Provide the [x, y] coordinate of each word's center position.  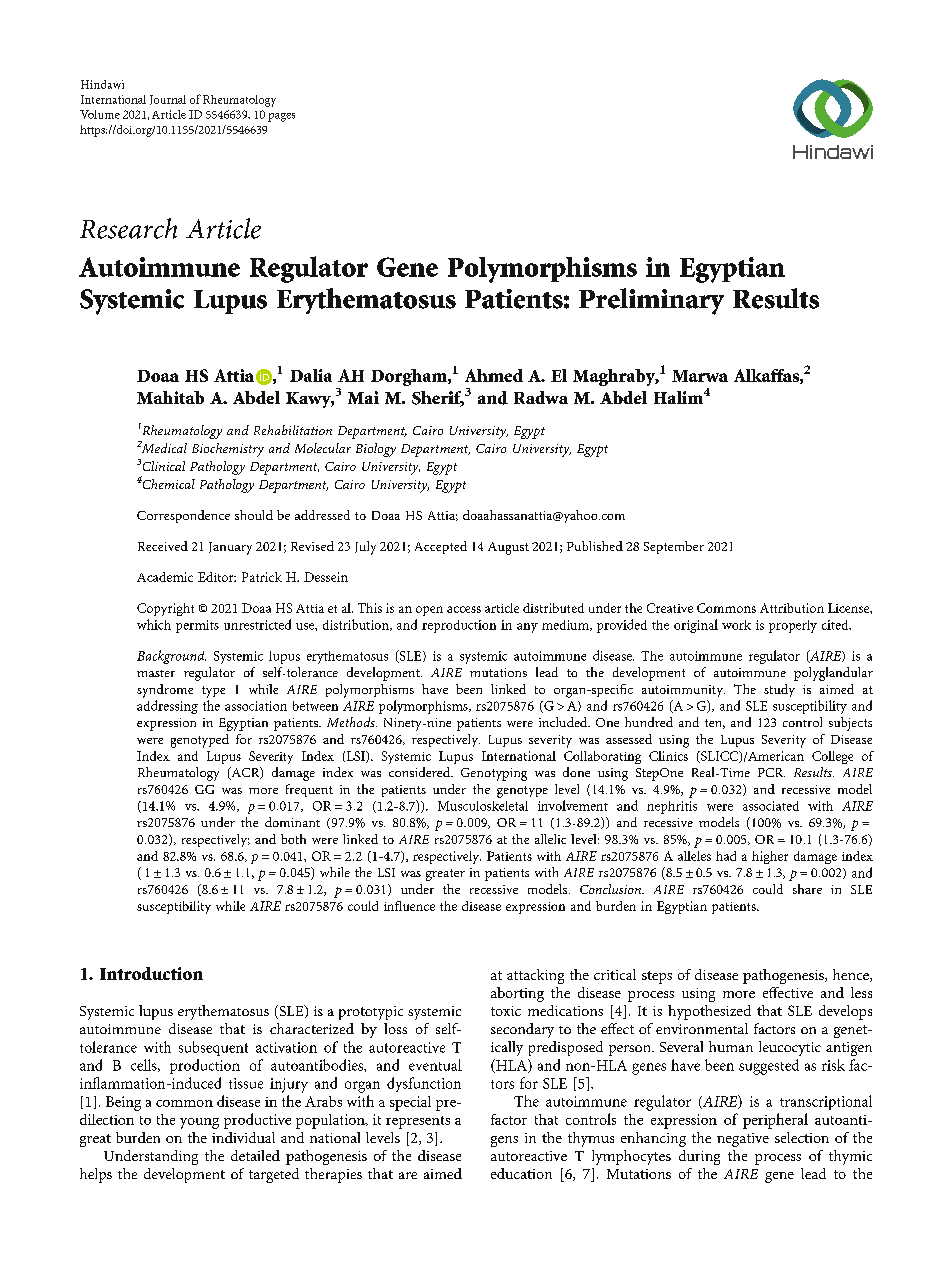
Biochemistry [228, 450]
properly [793, 626]
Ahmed [494, 375]
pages [281, 117]
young [199, 1123]
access [464, 609]
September [674, 547]
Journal [168, 100]
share [807, 889]
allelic [550, 839]
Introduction [151, 973]
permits [197, 626]
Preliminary [651, 301]
